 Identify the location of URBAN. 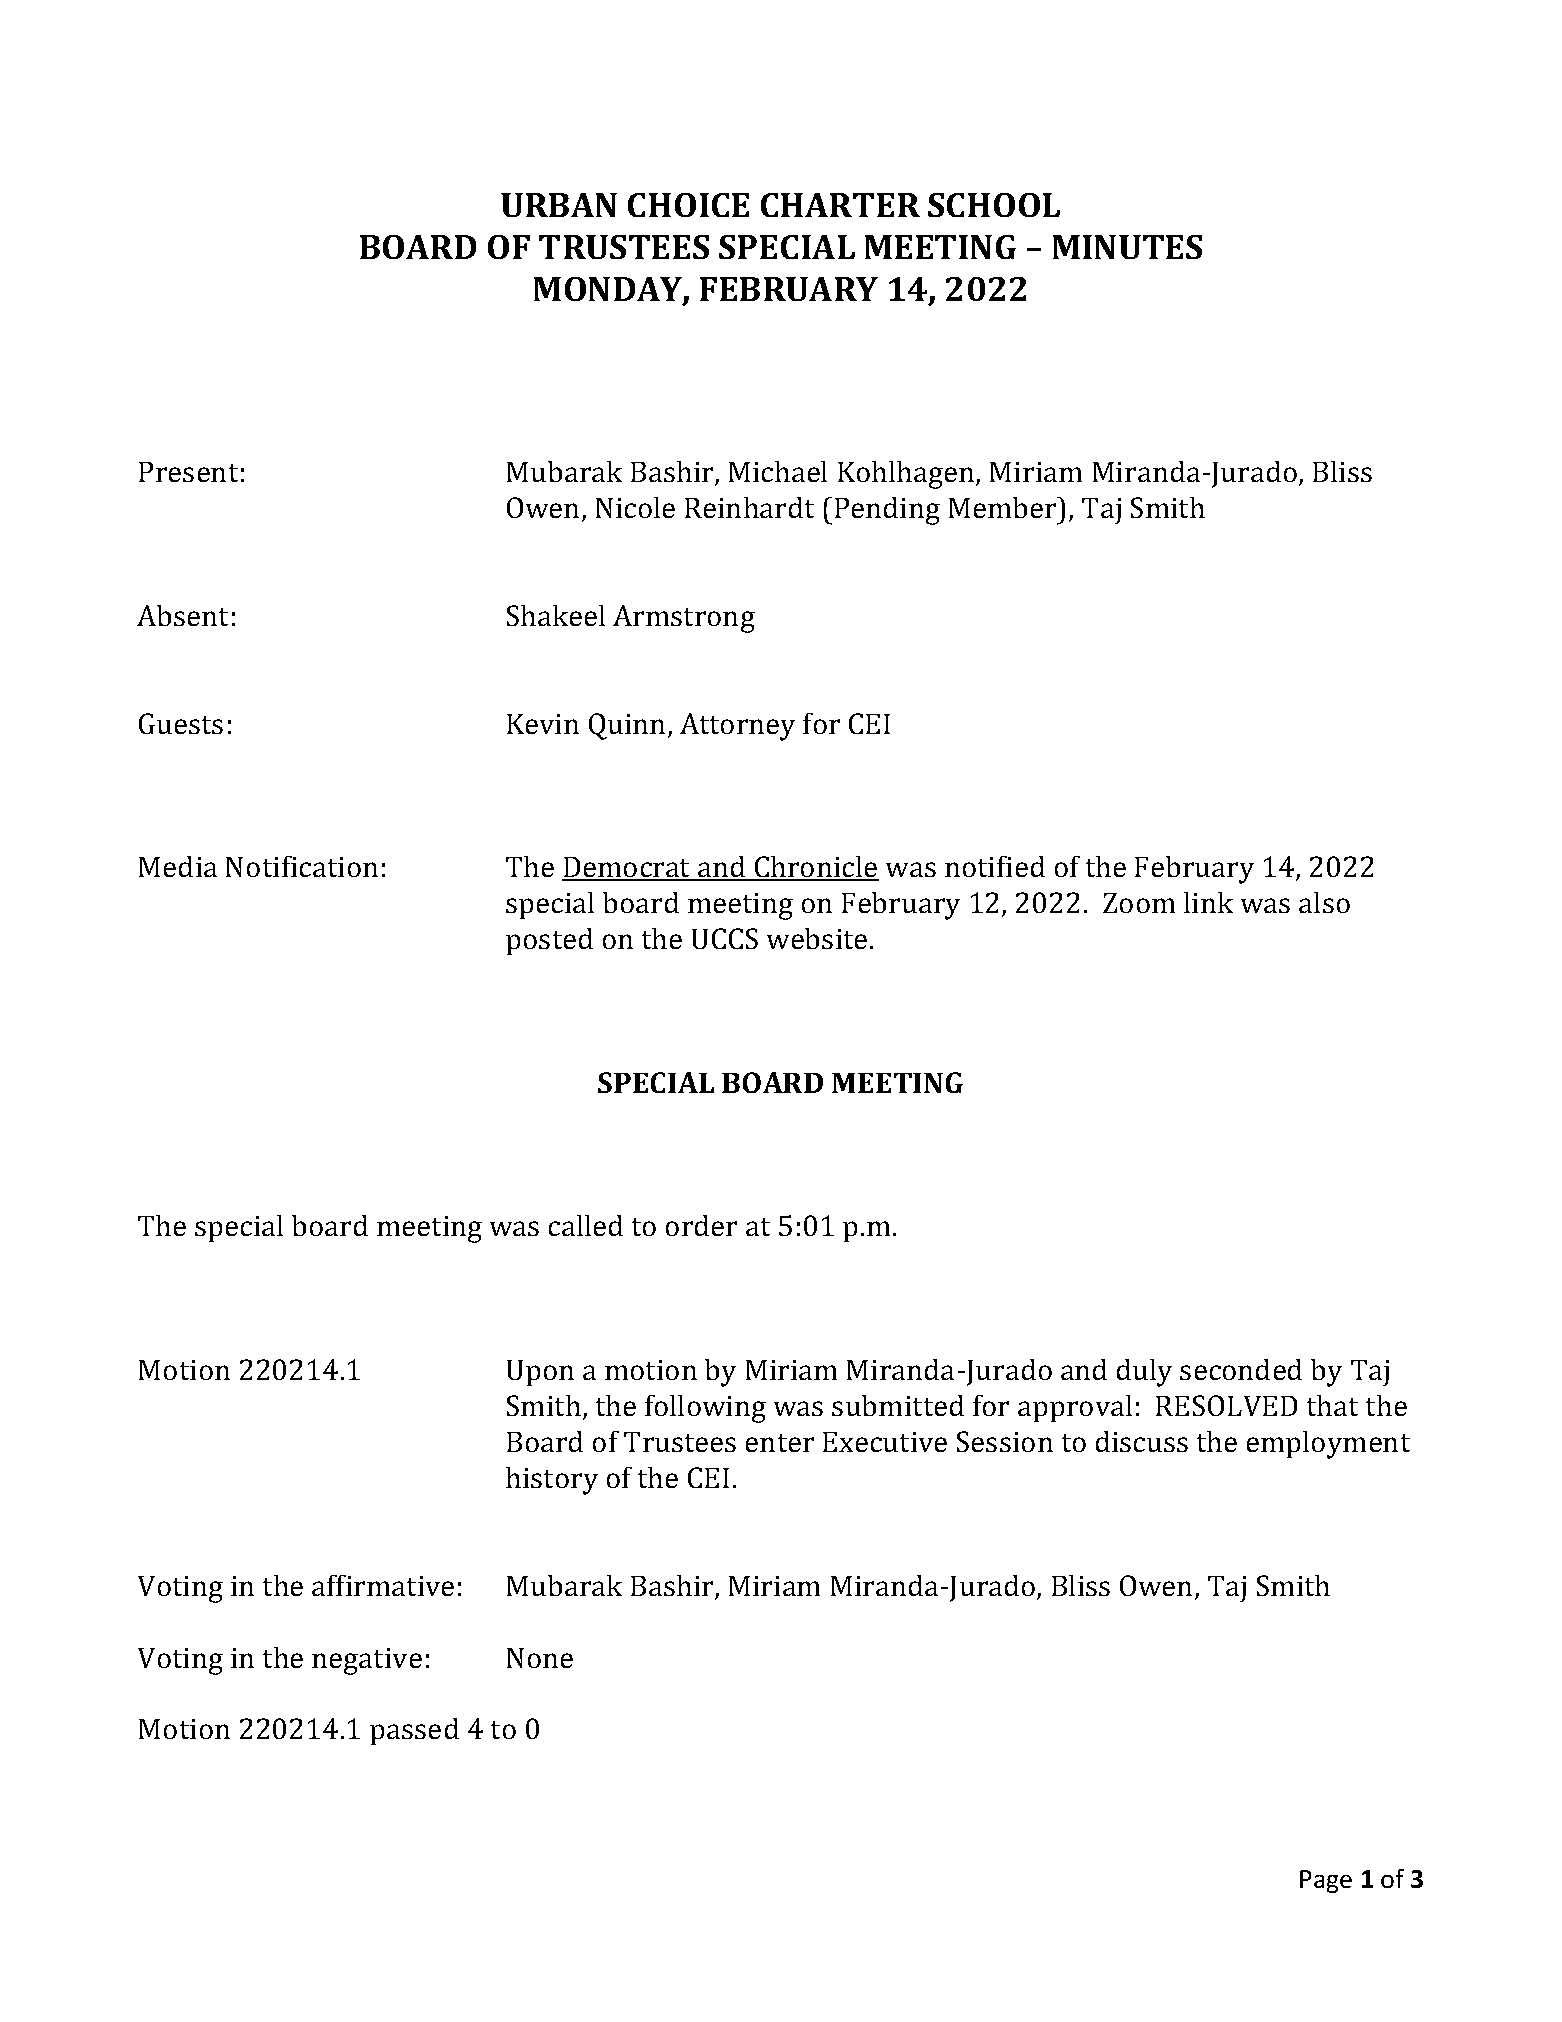
(559, 205).
